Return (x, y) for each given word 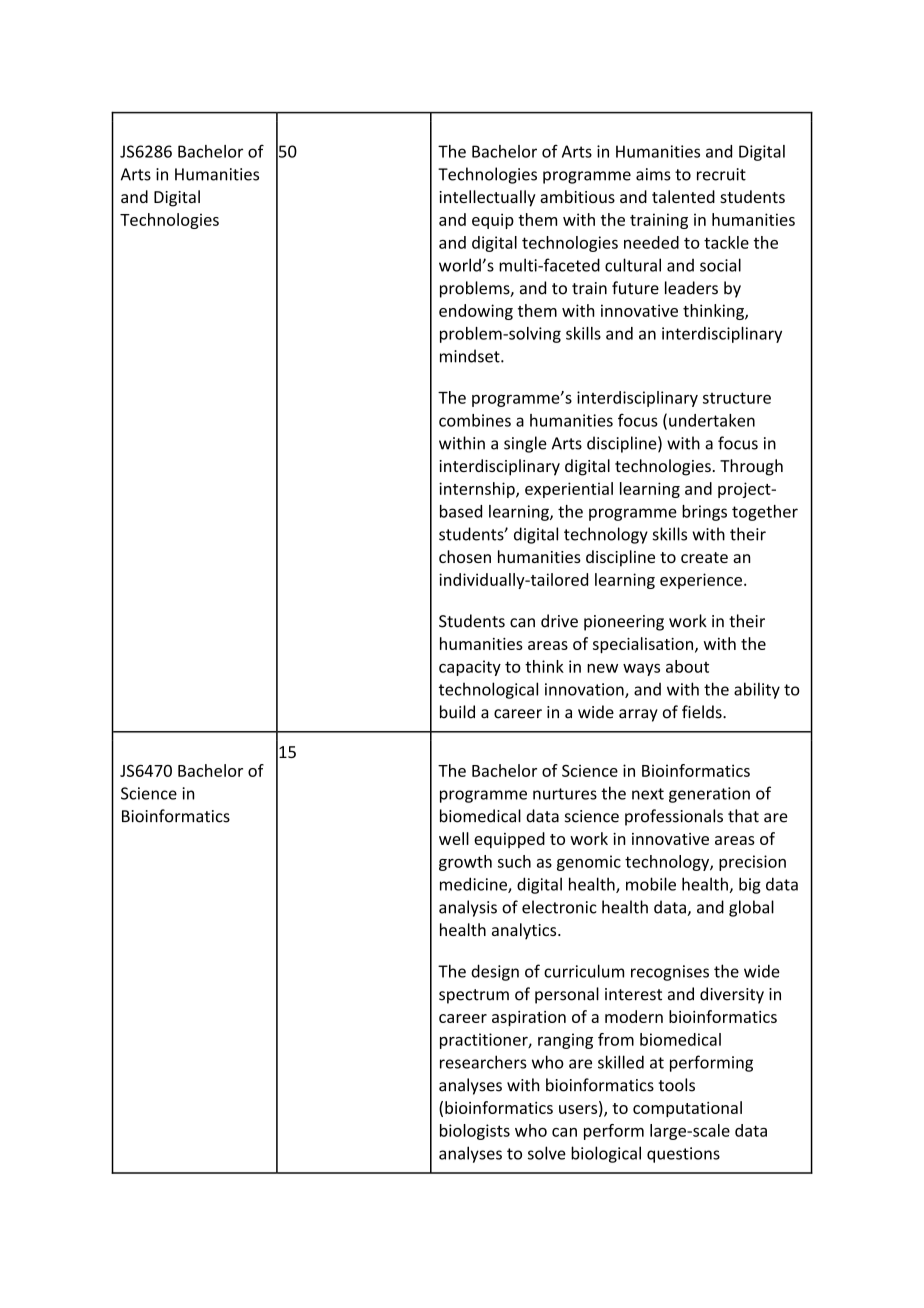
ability (757, 690)
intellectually (487, 198)
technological (488, 690)
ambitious (577, 196)
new (602, 668)
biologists (475, 1132)
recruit (721, 174)
